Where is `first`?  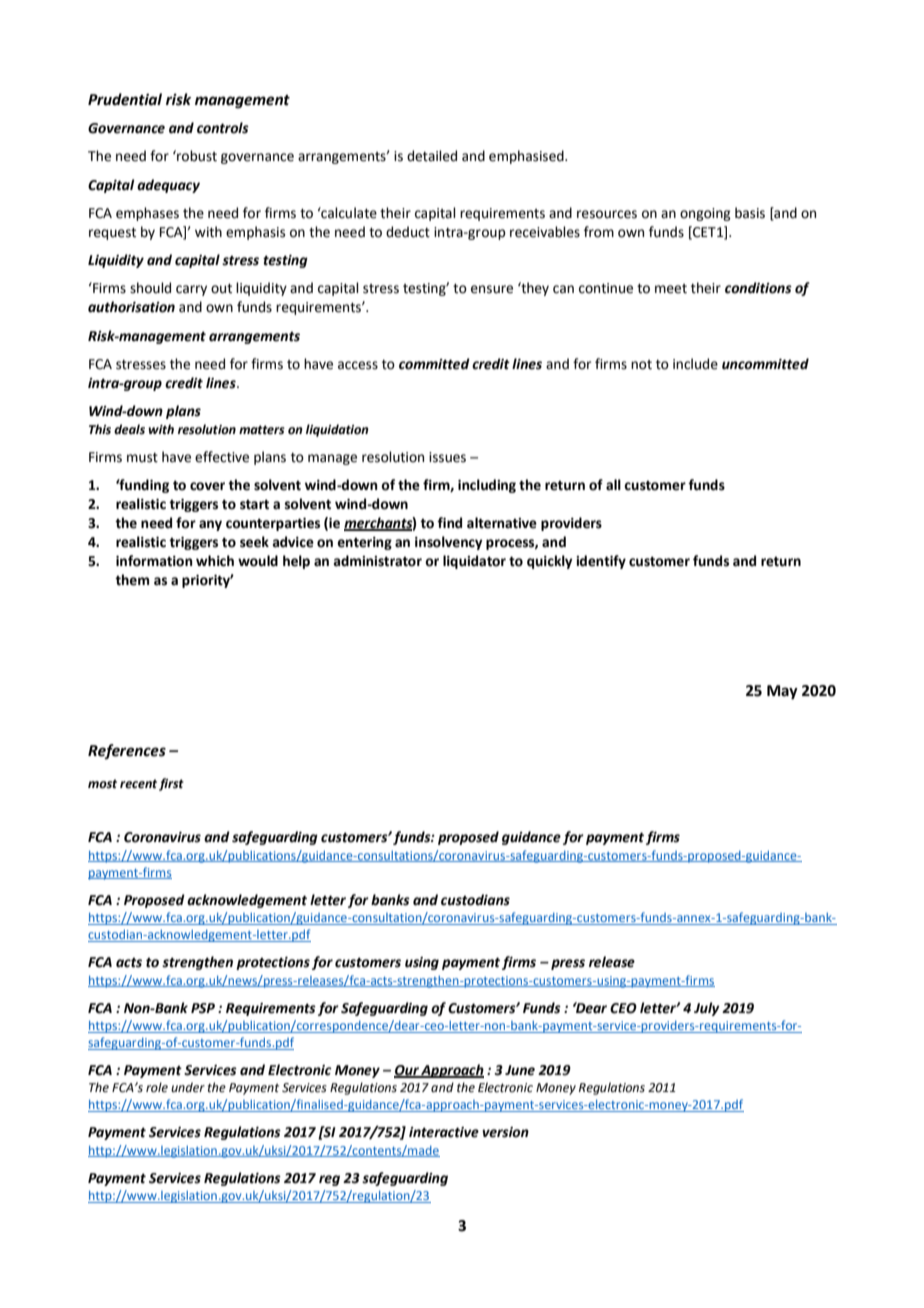
first is located at coordinates (171, 784).
